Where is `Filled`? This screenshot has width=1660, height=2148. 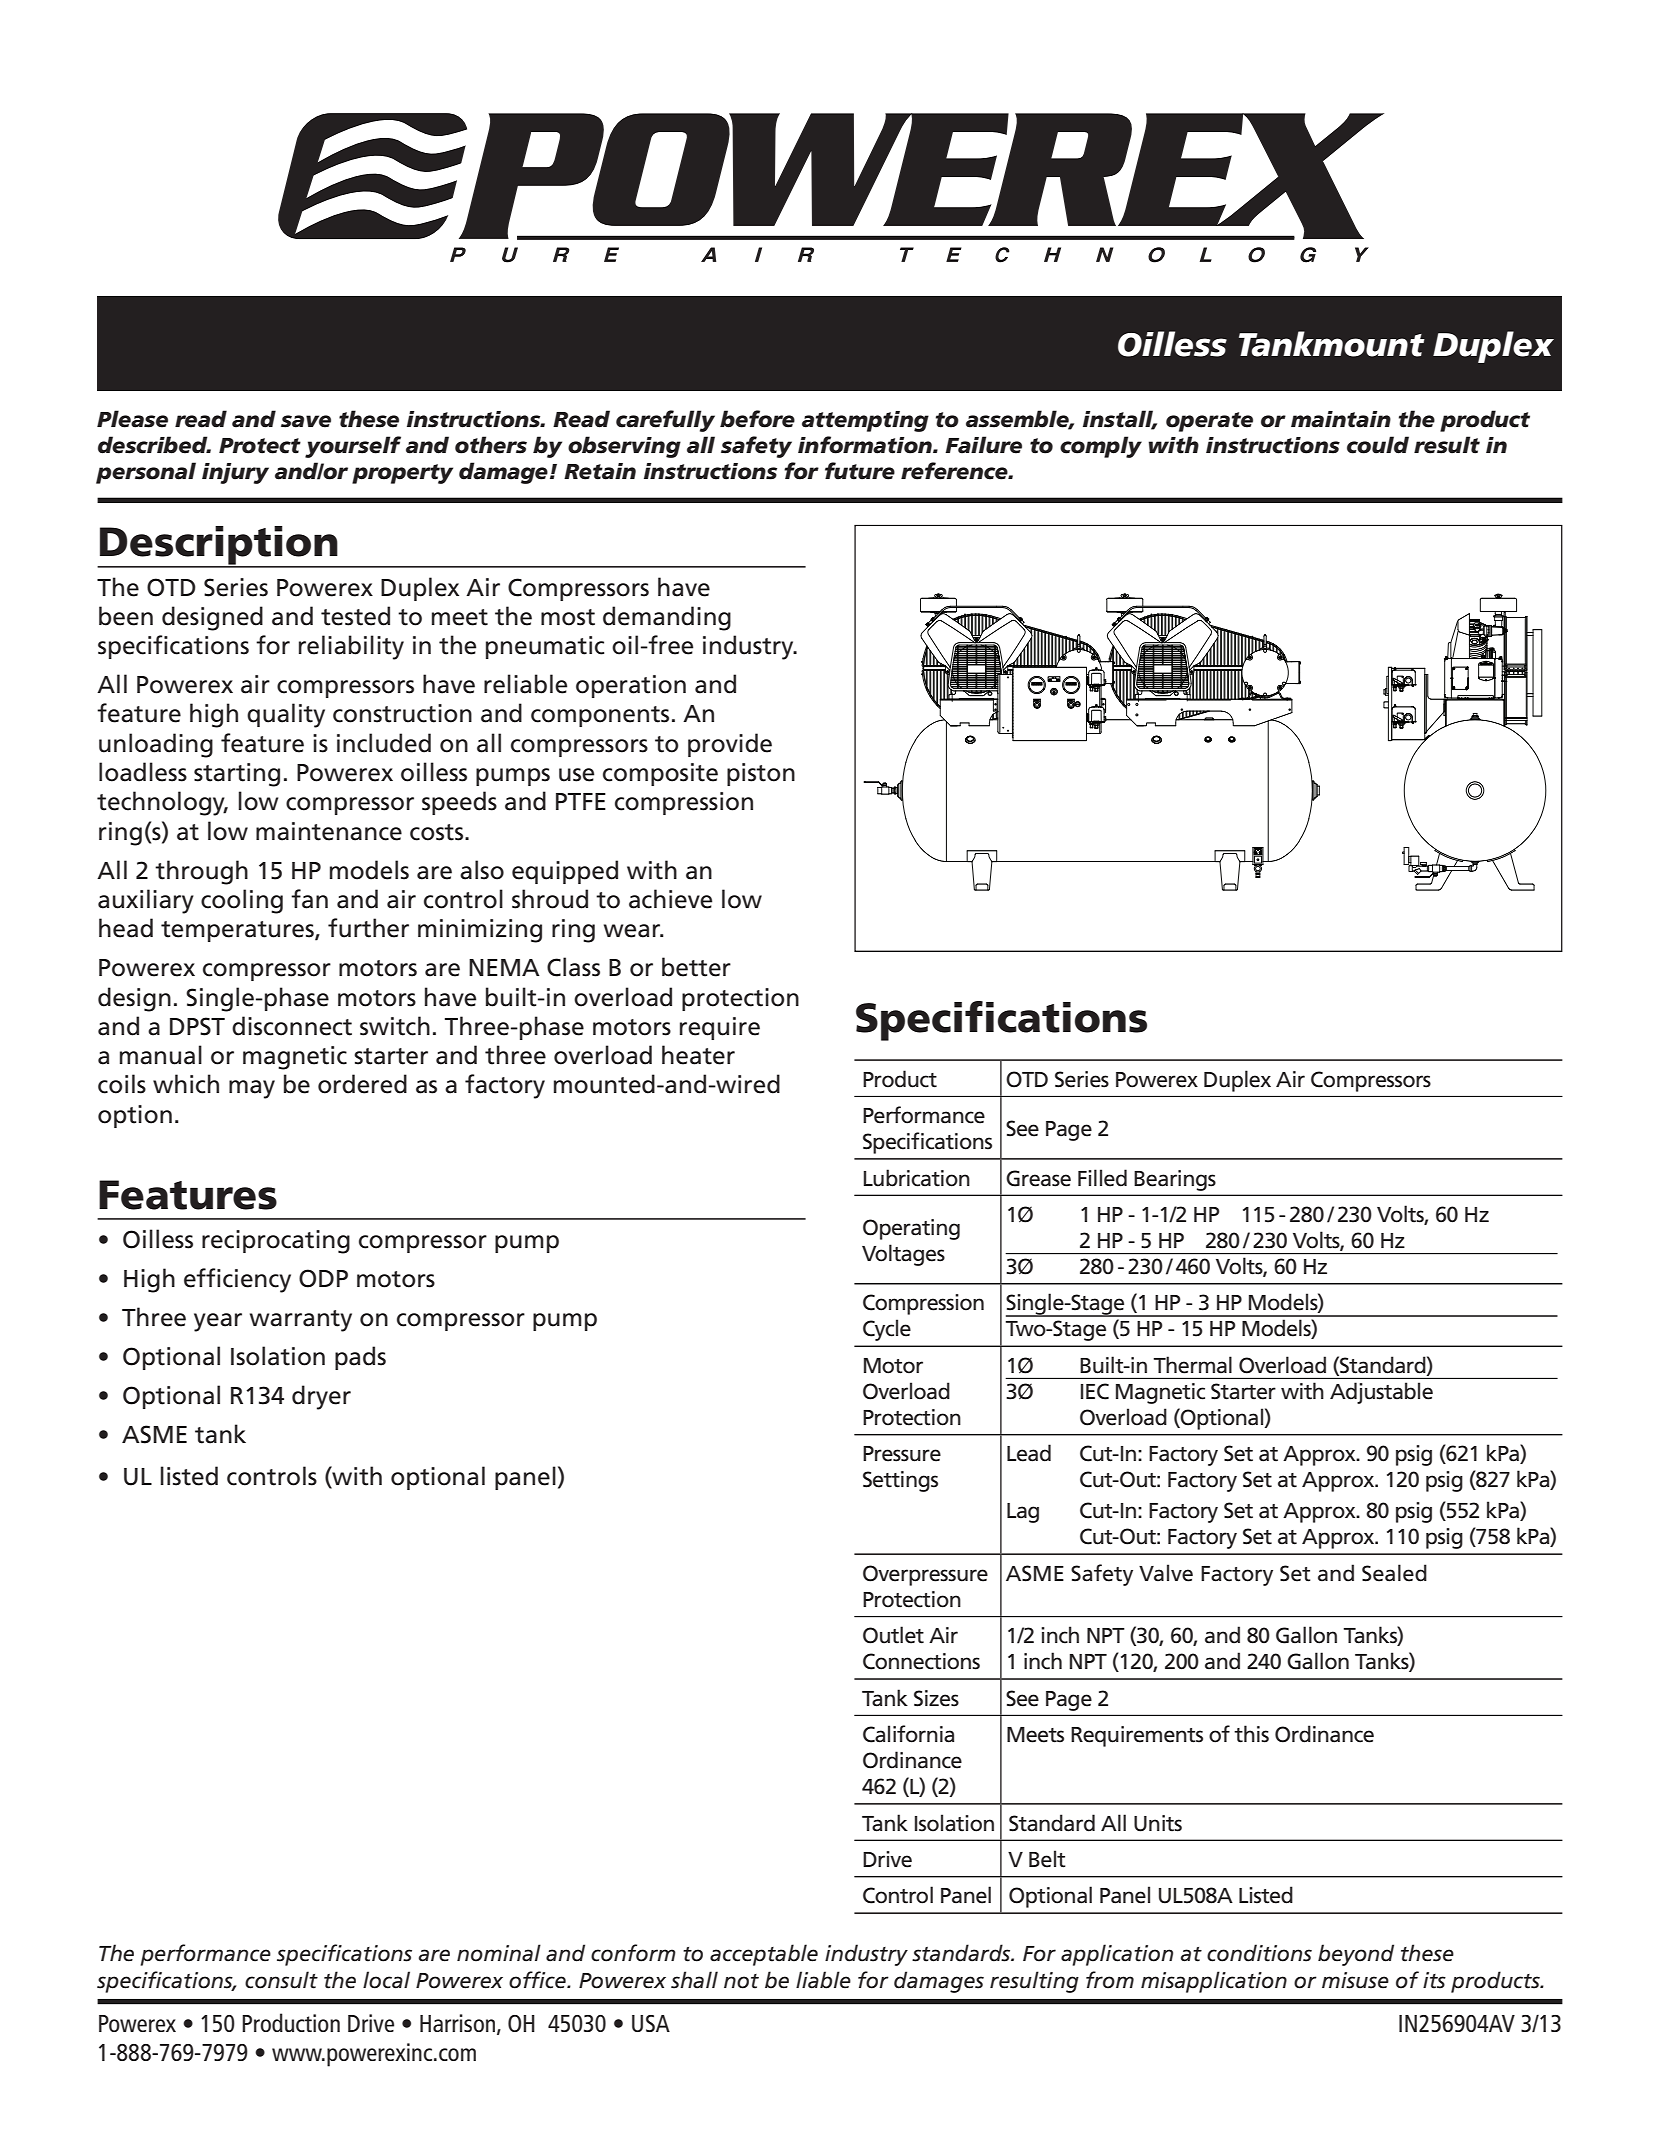
Filled is located at coordinates (1102, 1178).
